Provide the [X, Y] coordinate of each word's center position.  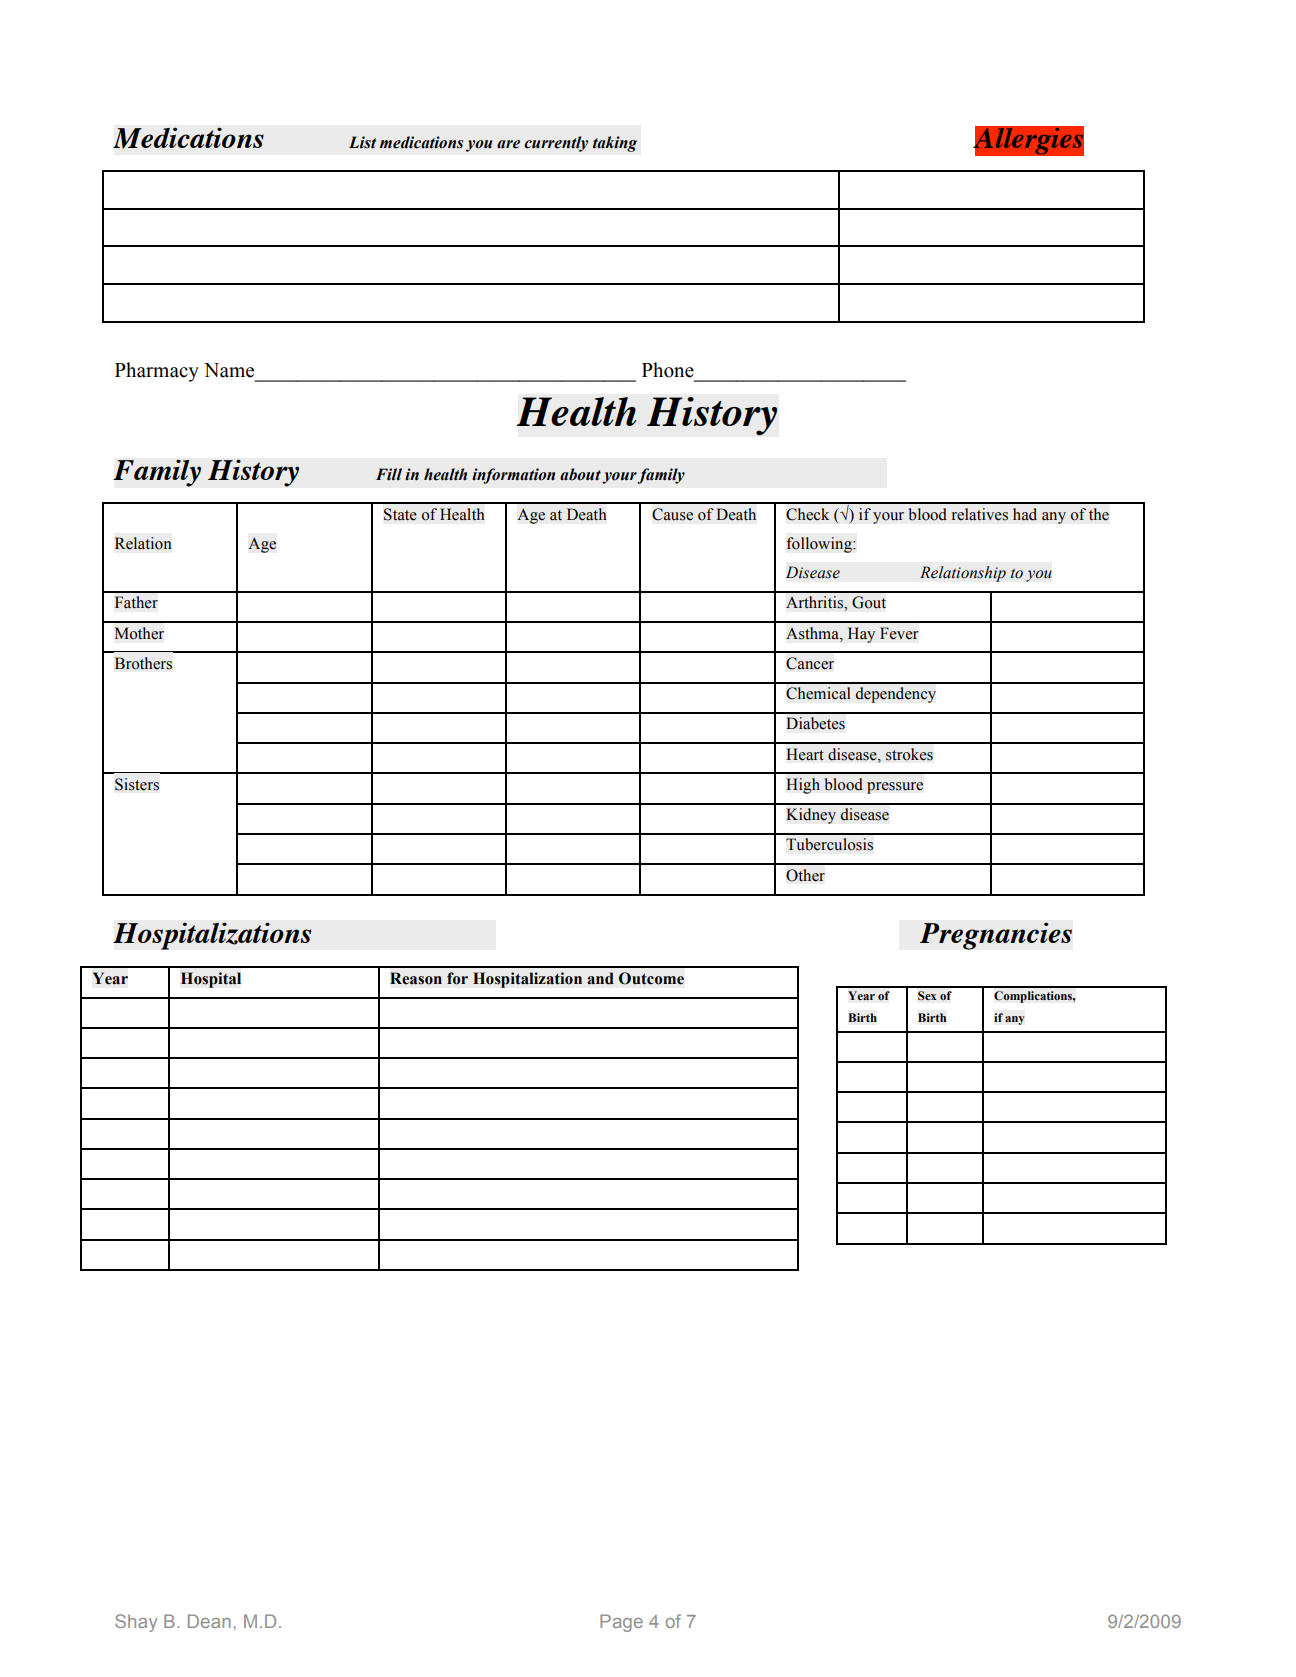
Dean [209, 1621]
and [600, 978]
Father [136, 602]
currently [556, 144]
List [362, 142]
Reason [416, 978]
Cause [672, 514]
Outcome [651, 978]
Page [621, 1623]
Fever [899, 633]
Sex [927, 996]
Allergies [1028, 141]
